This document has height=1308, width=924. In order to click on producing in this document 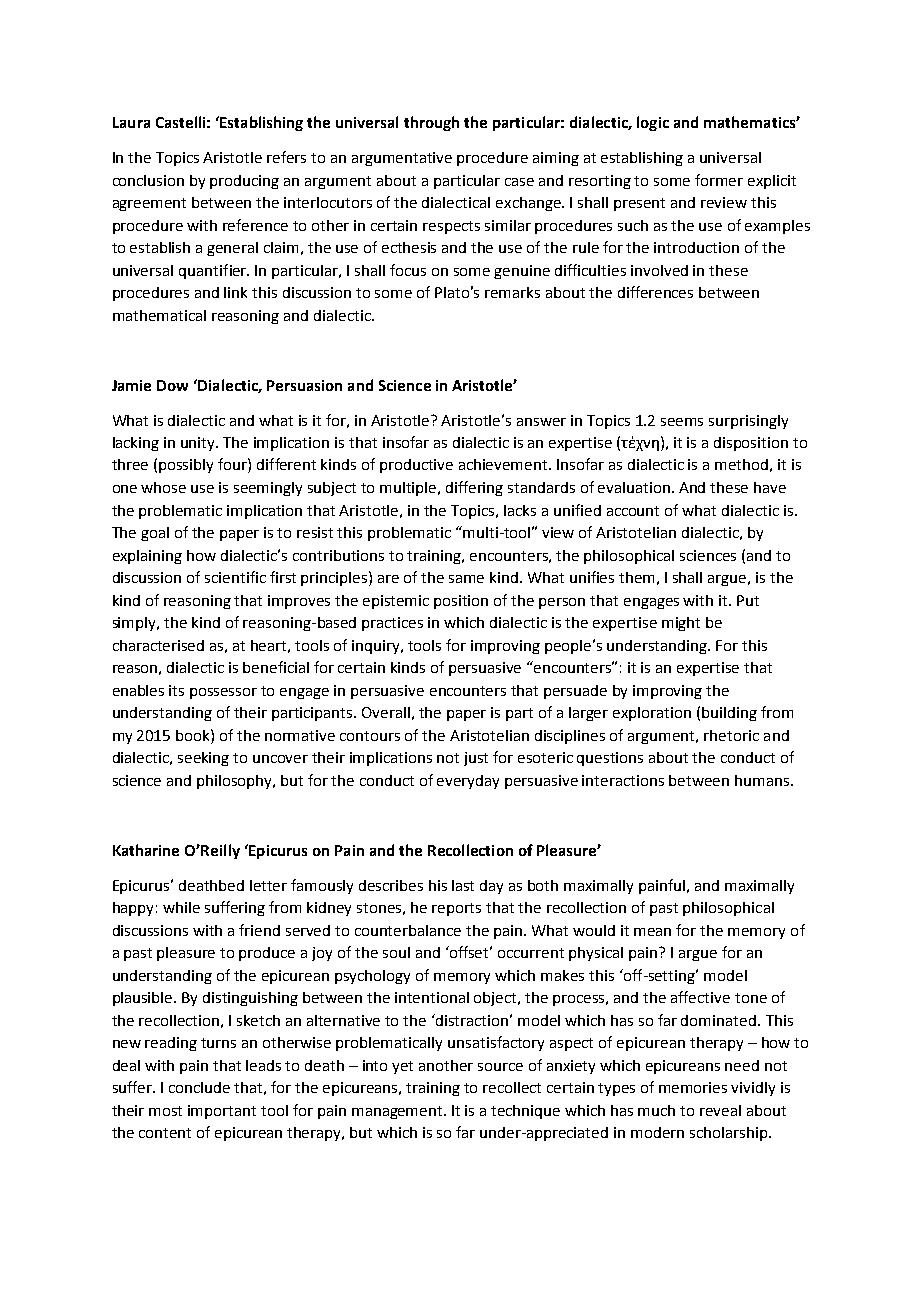, I will do `click(244, 182)`.
